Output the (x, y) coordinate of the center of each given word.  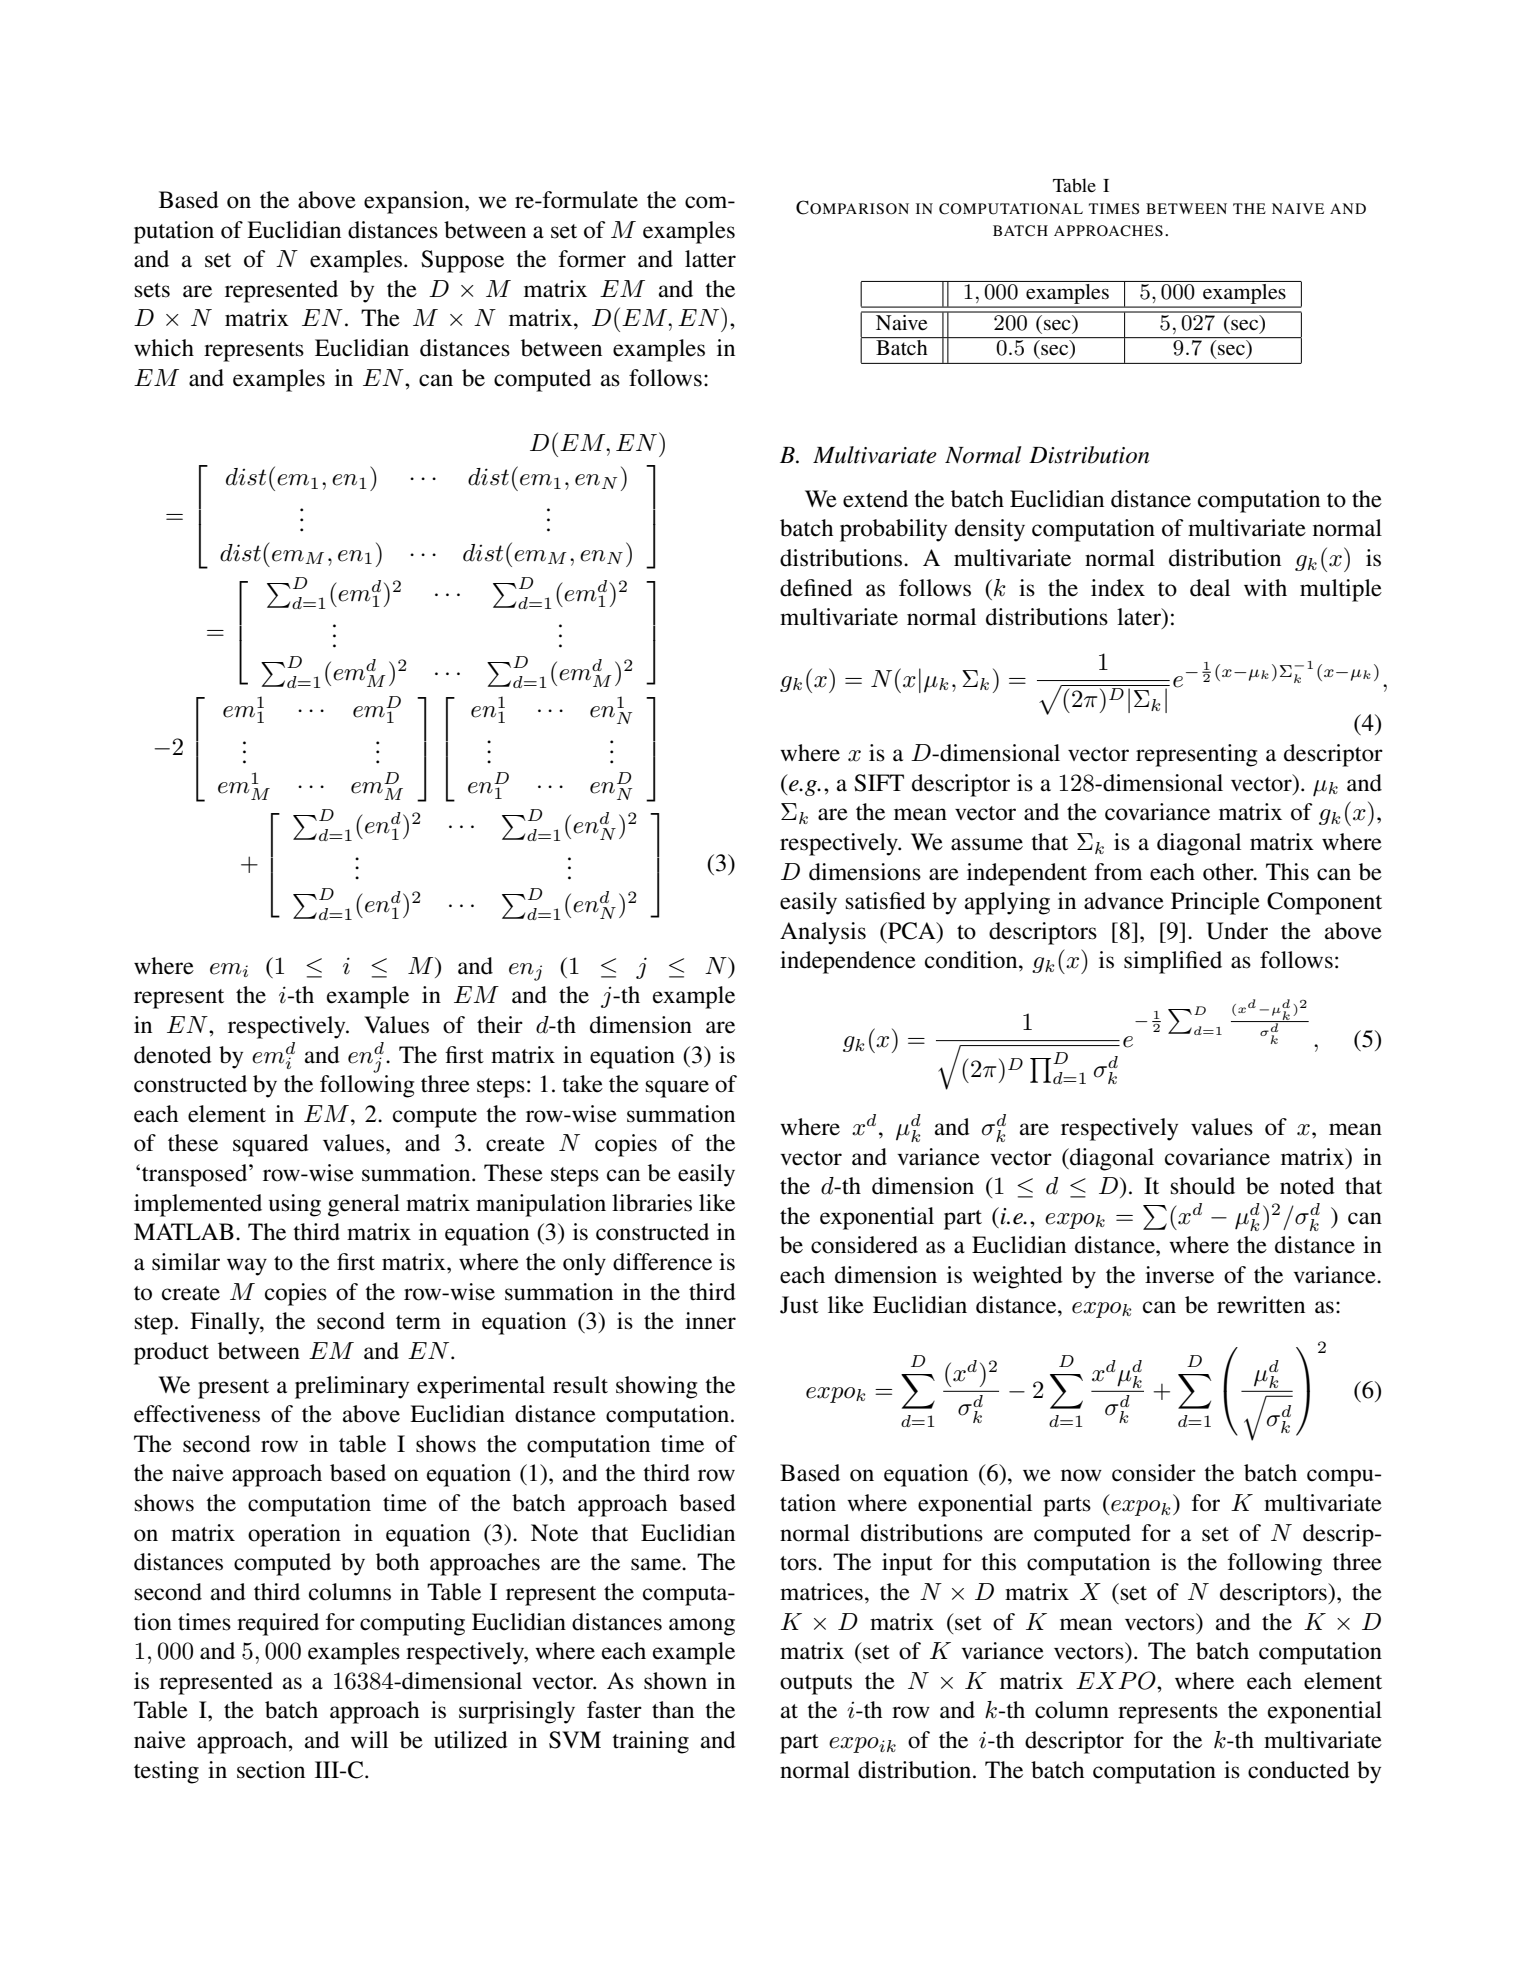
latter (710, 259)
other (1229, 872)
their (500, 1025)
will (369, 1739)
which (164, 348)
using (295, 1205)
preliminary (352, 1387)
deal (1210, 588)
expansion (415, 202)
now (1081, 1475)
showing (656, 1387)
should (1203, 1186)
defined (816, 588)
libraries (652, 1203)
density (990, 530)
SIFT (879, 783)
